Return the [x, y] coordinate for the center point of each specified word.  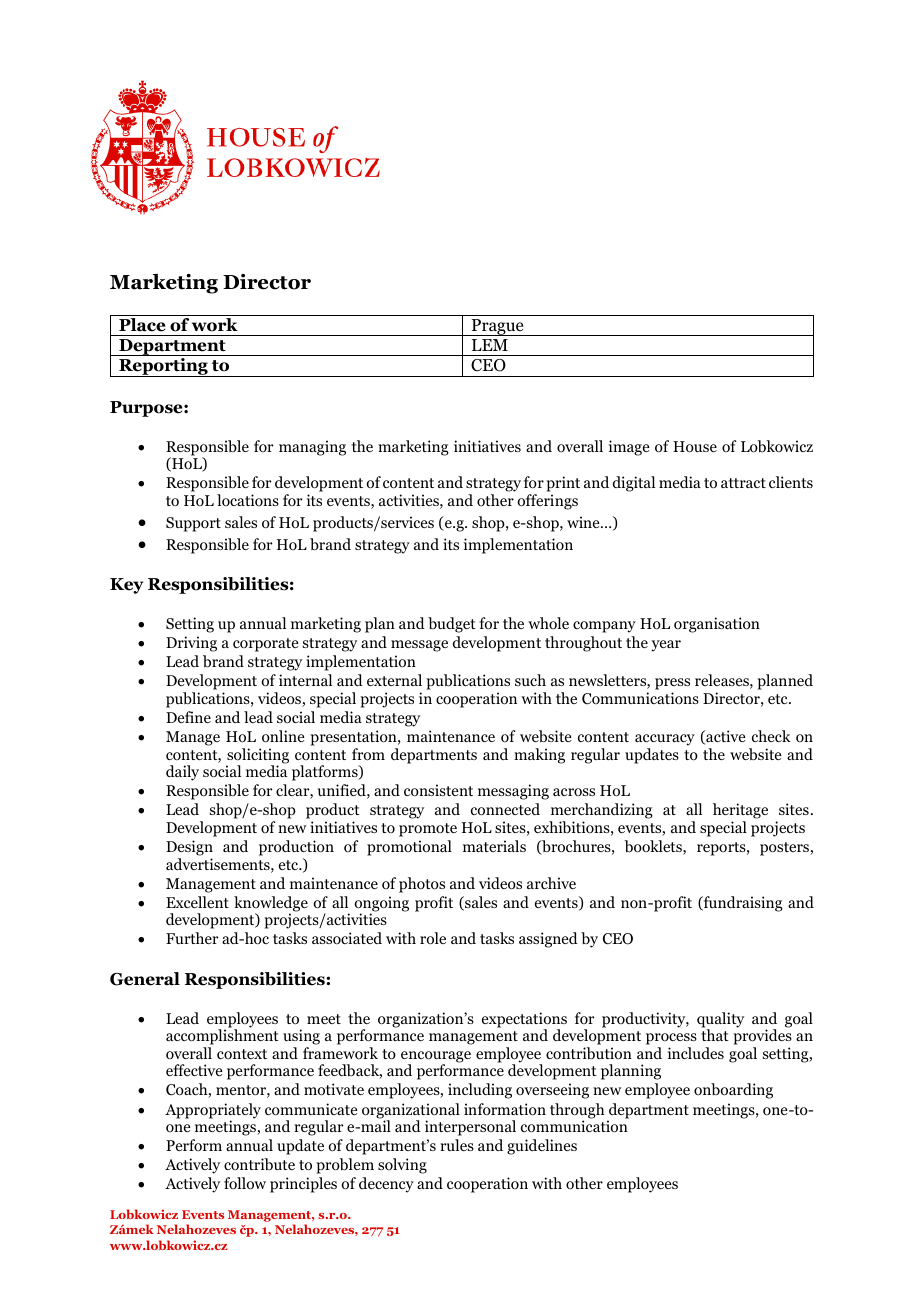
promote [428, 830]
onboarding [733, 1091]
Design [189, 848]
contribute [259, 1164]
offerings [547, 502]
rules [457, 1145]
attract [743, 483]
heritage [740, 812]
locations [248, 500]
